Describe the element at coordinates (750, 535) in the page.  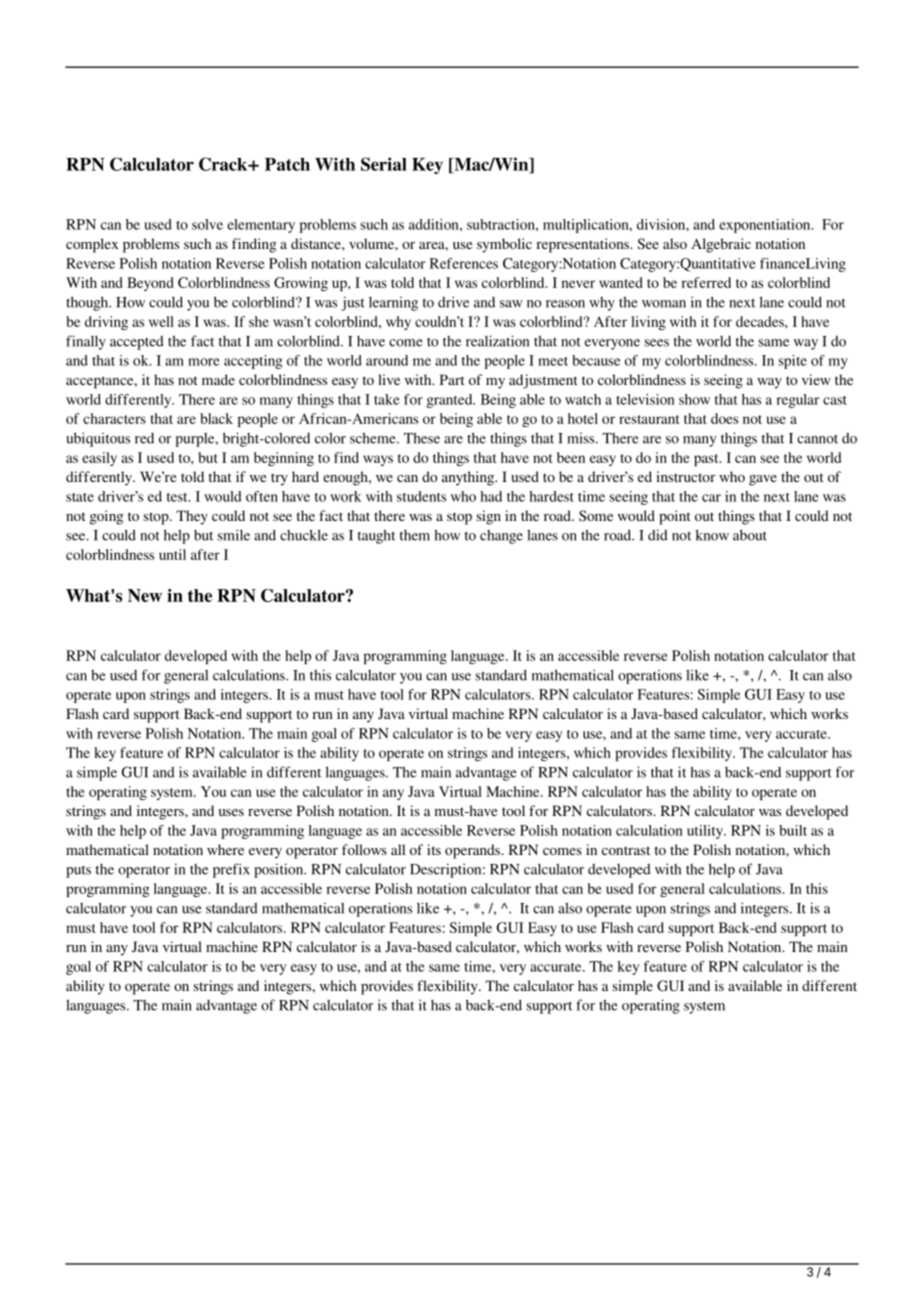
I see `about` at that location.
